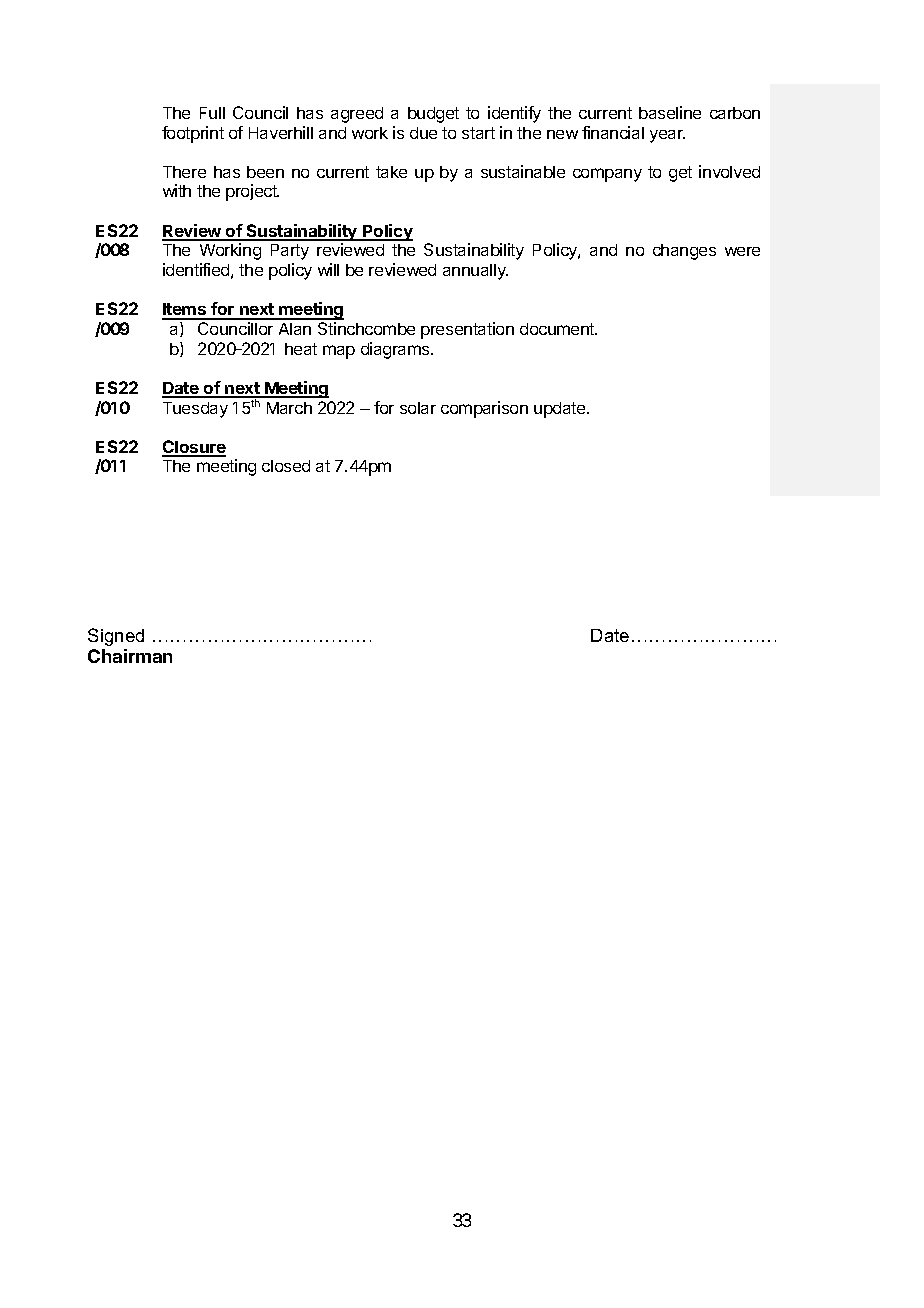 The image size is (924, 1308). Describe the element at coordinates (193, 134) in the screenshot. I see `footprint` at that location.
